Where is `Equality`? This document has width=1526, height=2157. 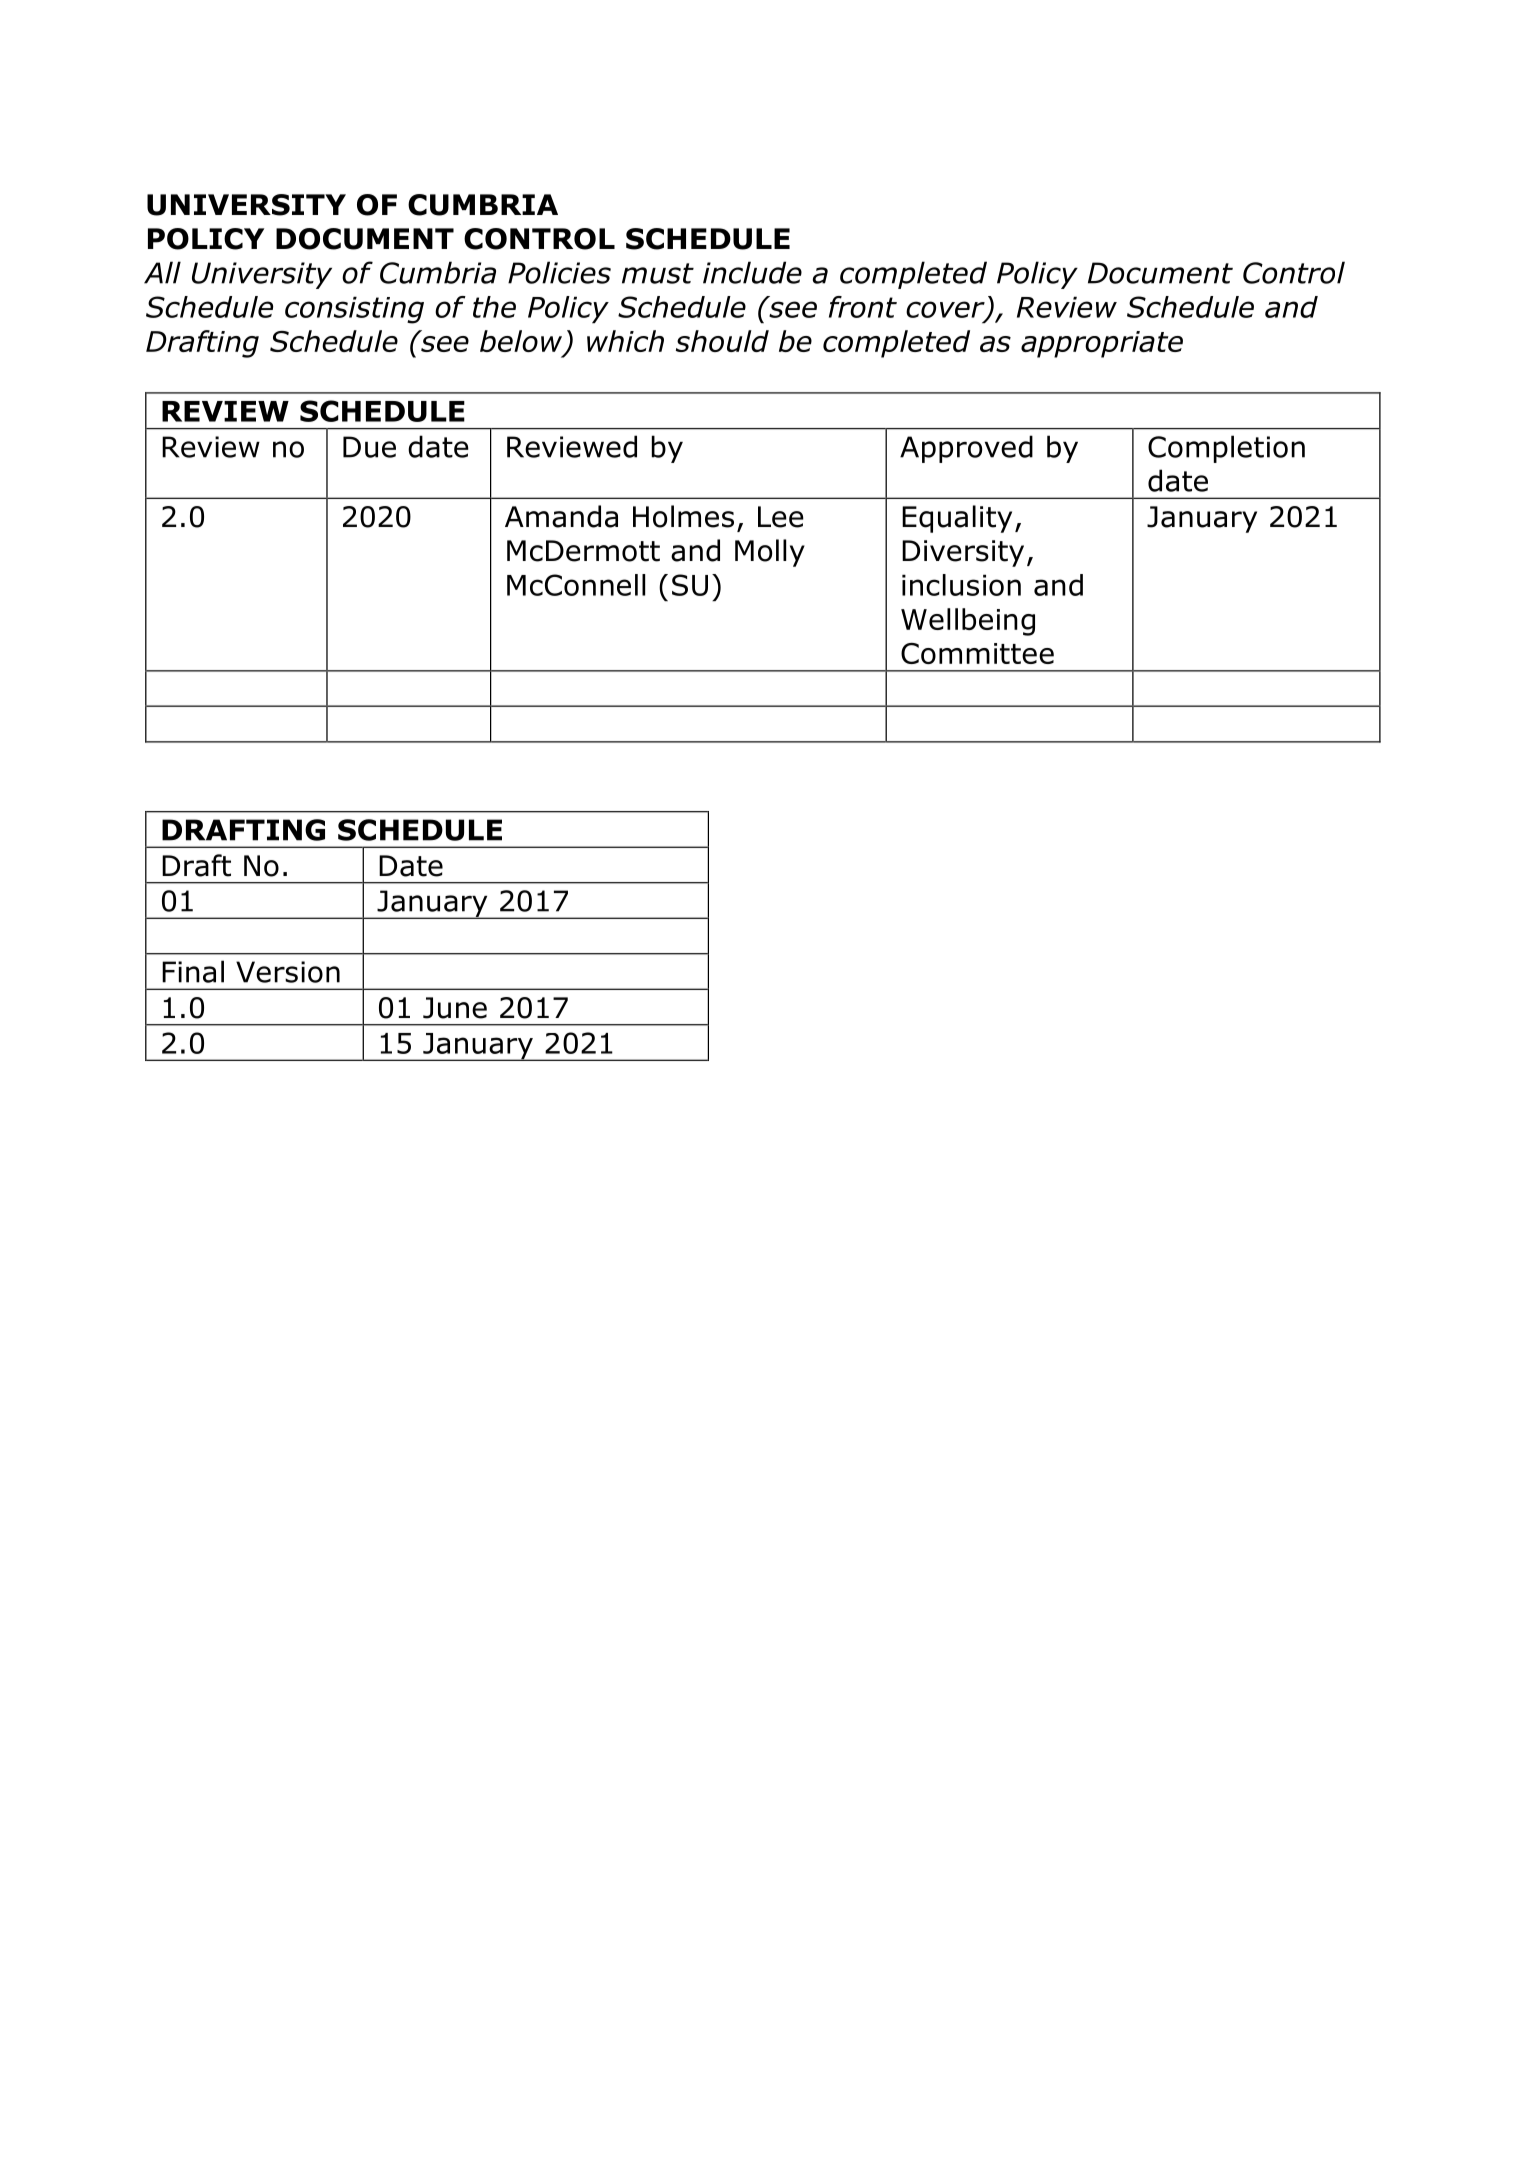 Equality is located at coordinates (957, 519).
